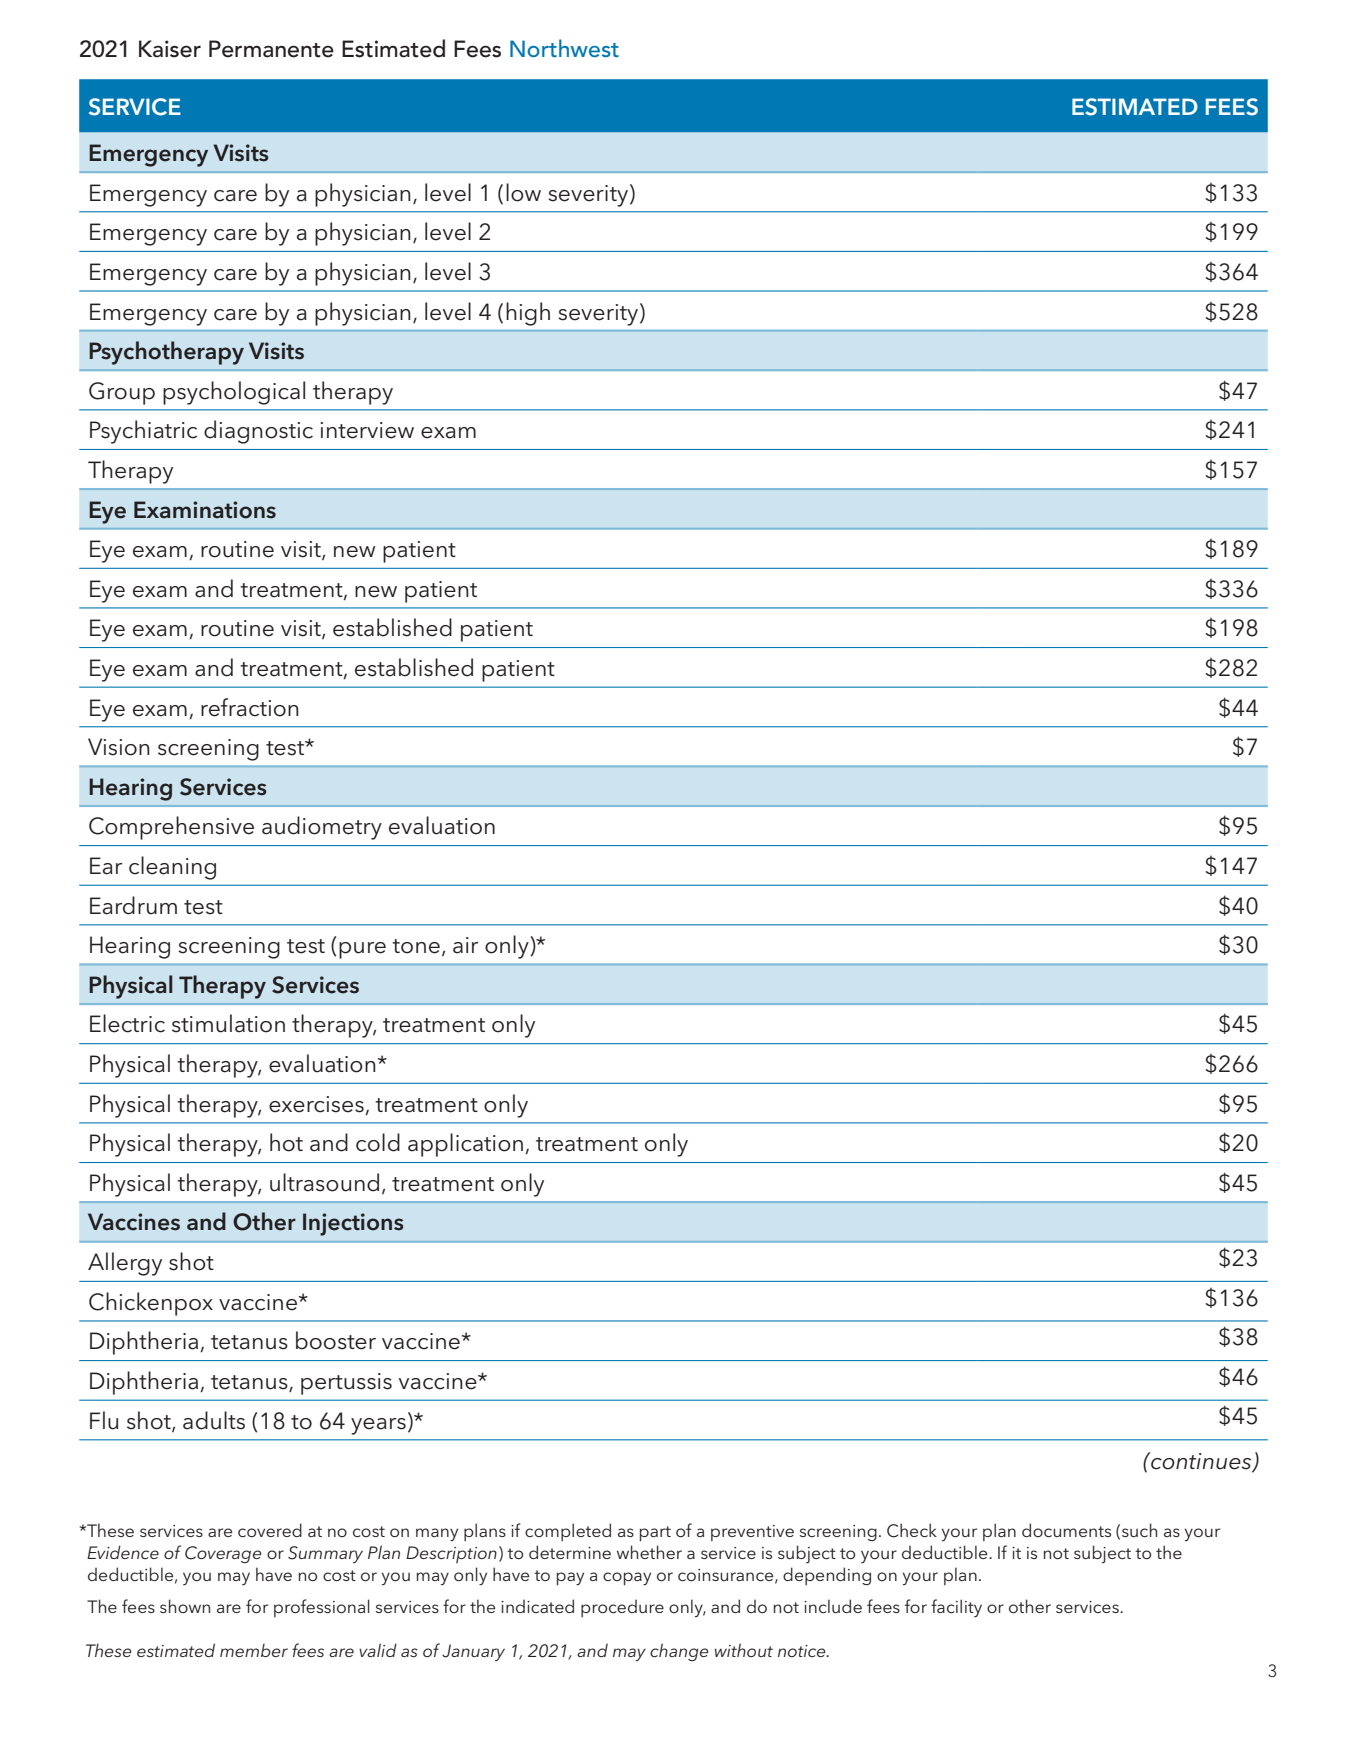 The height and width of the screenshot is (1743, 1347). What do you see at coordinates (564, 48) in the screenshot?
I see `Northwest` at bounding box center [564, 48].
